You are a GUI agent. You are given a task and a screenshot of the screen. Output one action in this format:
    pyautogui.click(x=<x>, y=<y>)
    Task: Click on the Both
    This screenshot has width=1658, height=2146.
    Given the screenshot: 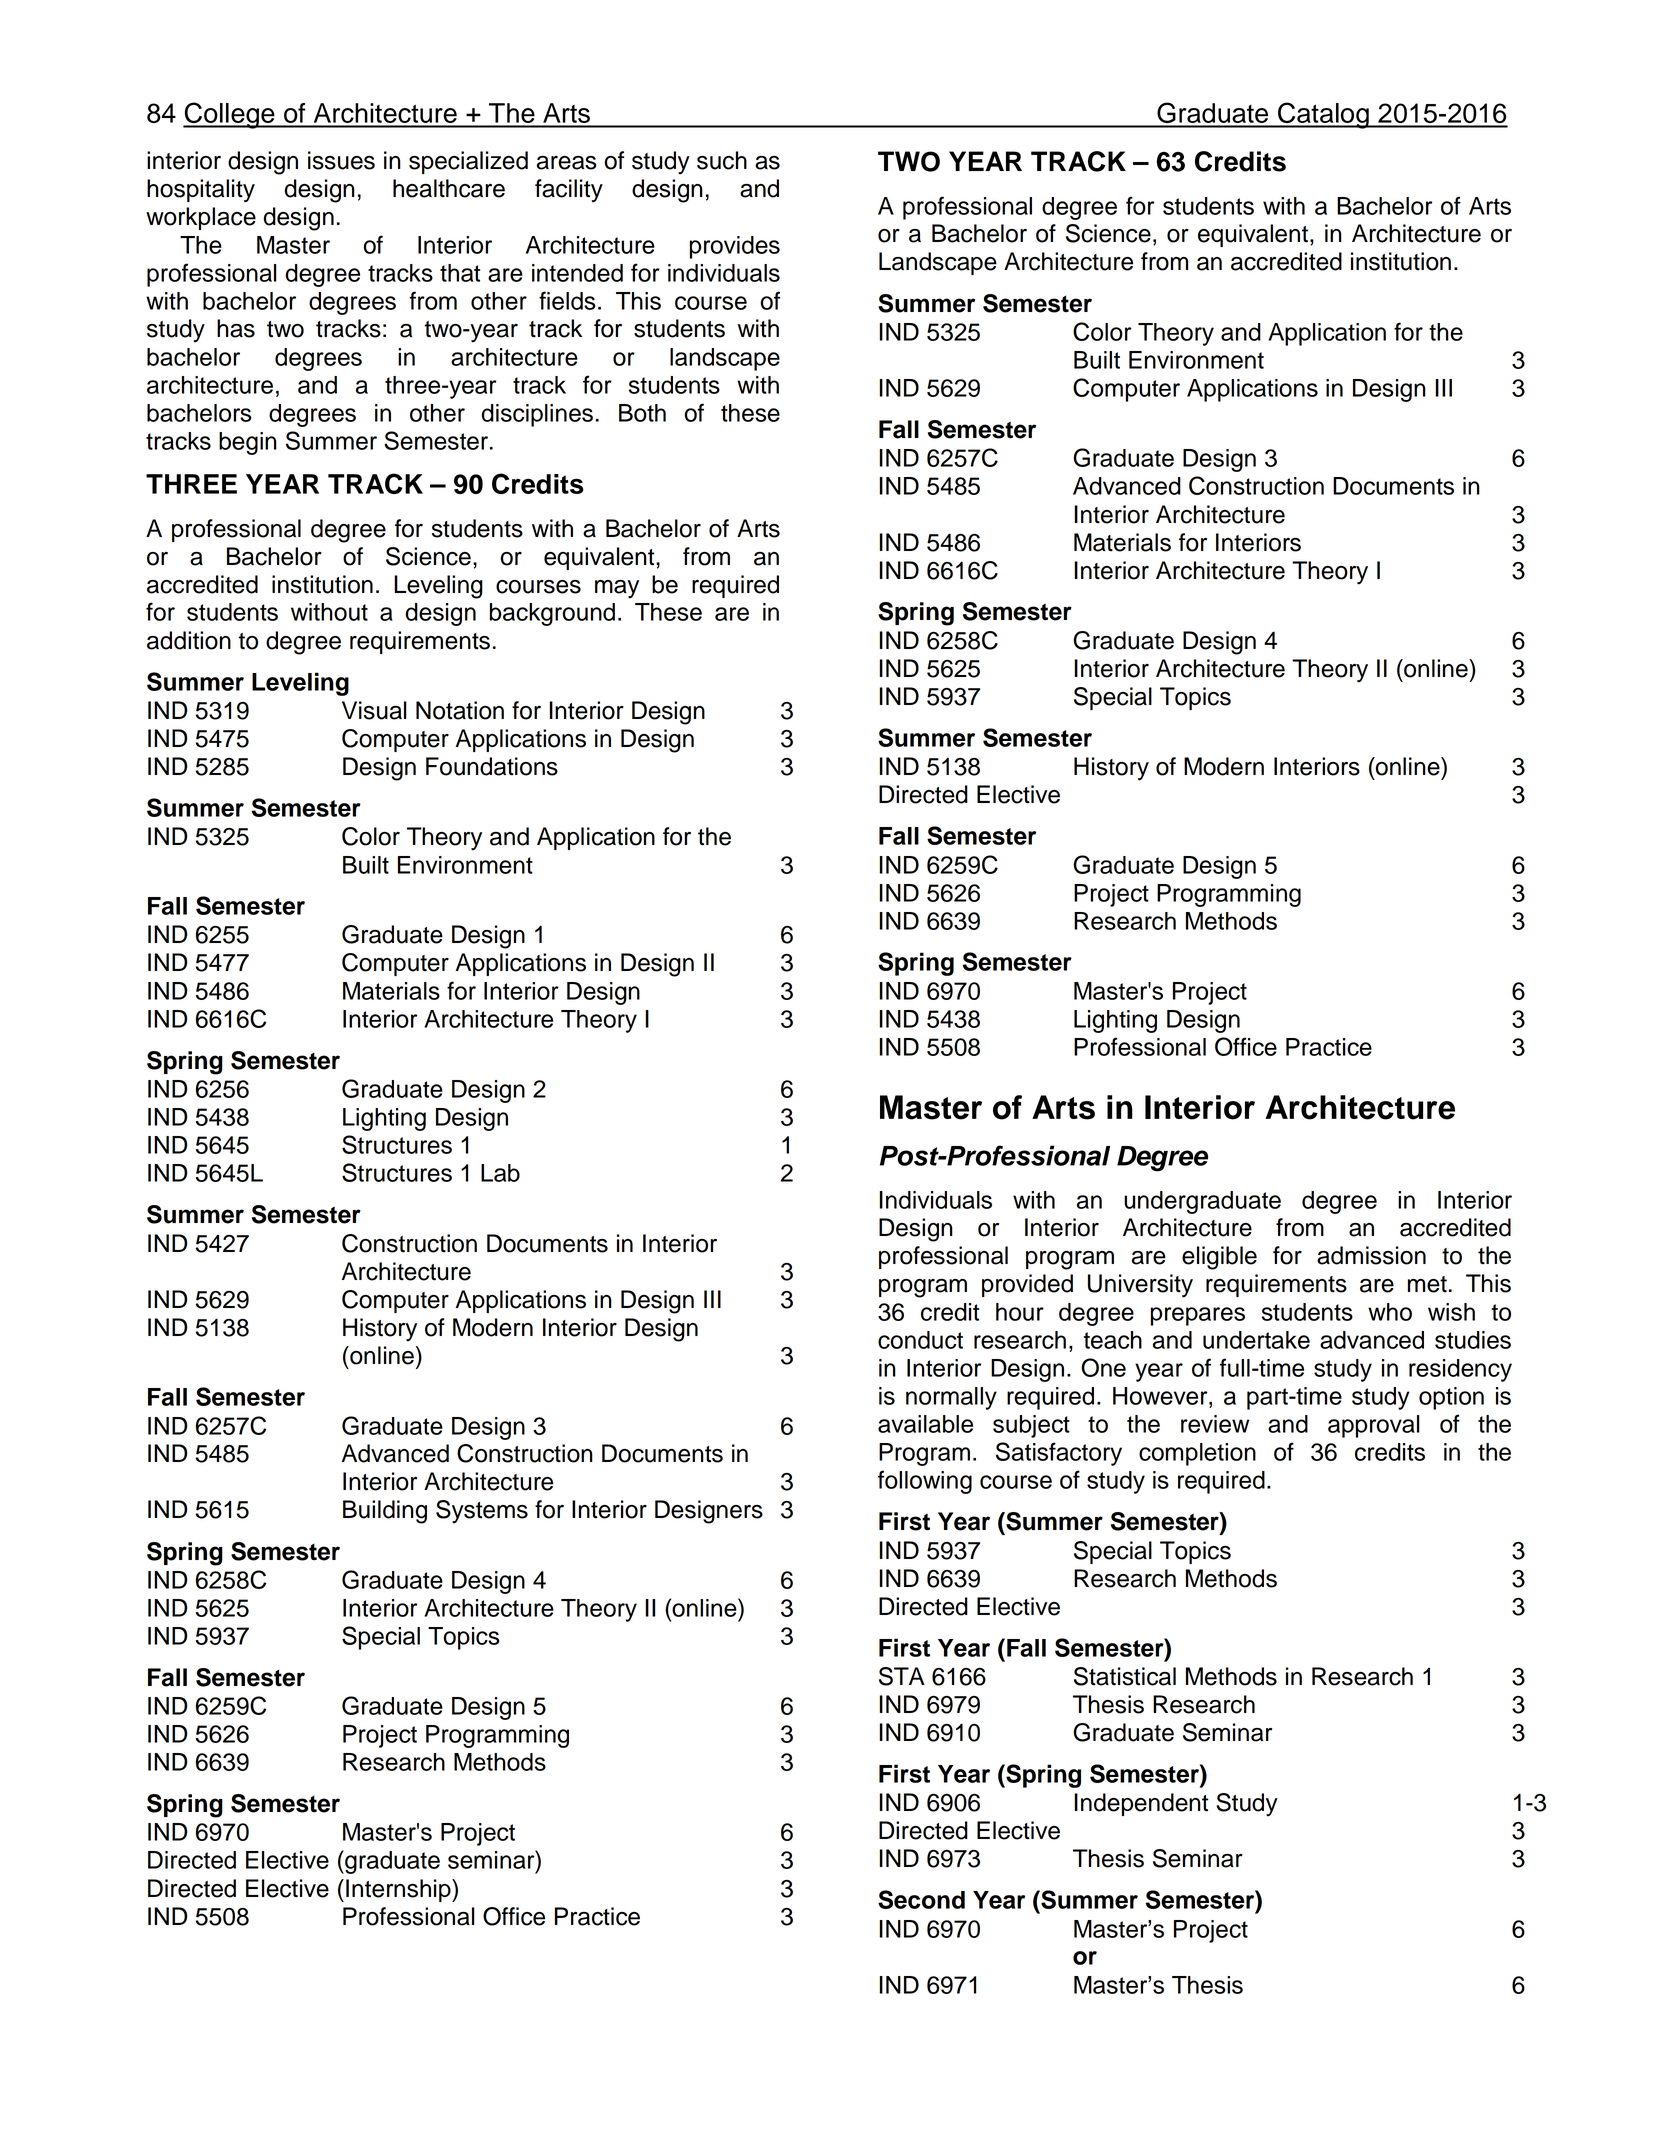 What is the action you would take?
    pyautogui.click(x=642, y=413)
